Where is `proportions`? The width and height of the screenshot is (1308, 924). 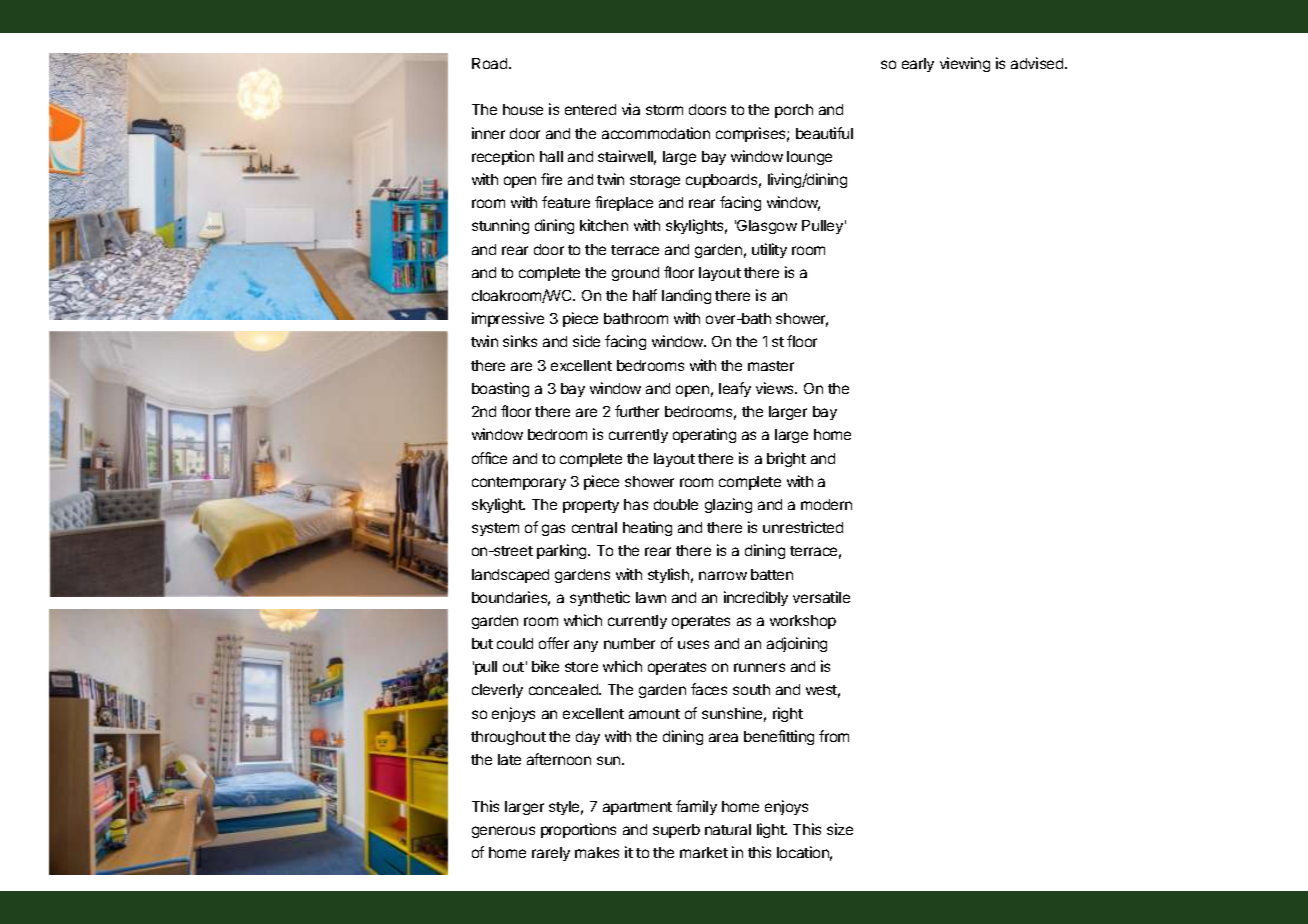
proportions is located at coordinates (578, 830).
